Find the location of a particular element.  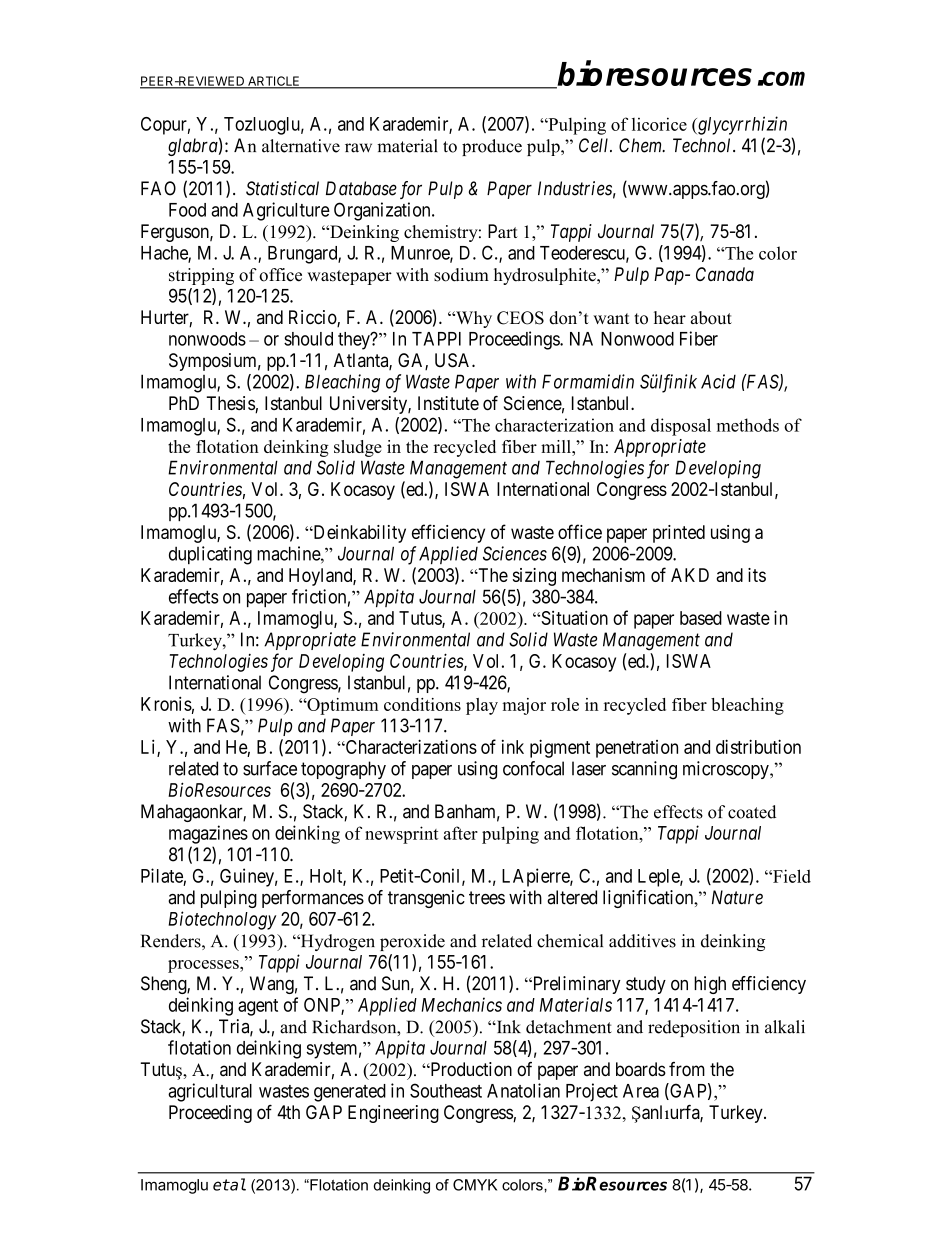

produce is located at coordinates (492, 147).
